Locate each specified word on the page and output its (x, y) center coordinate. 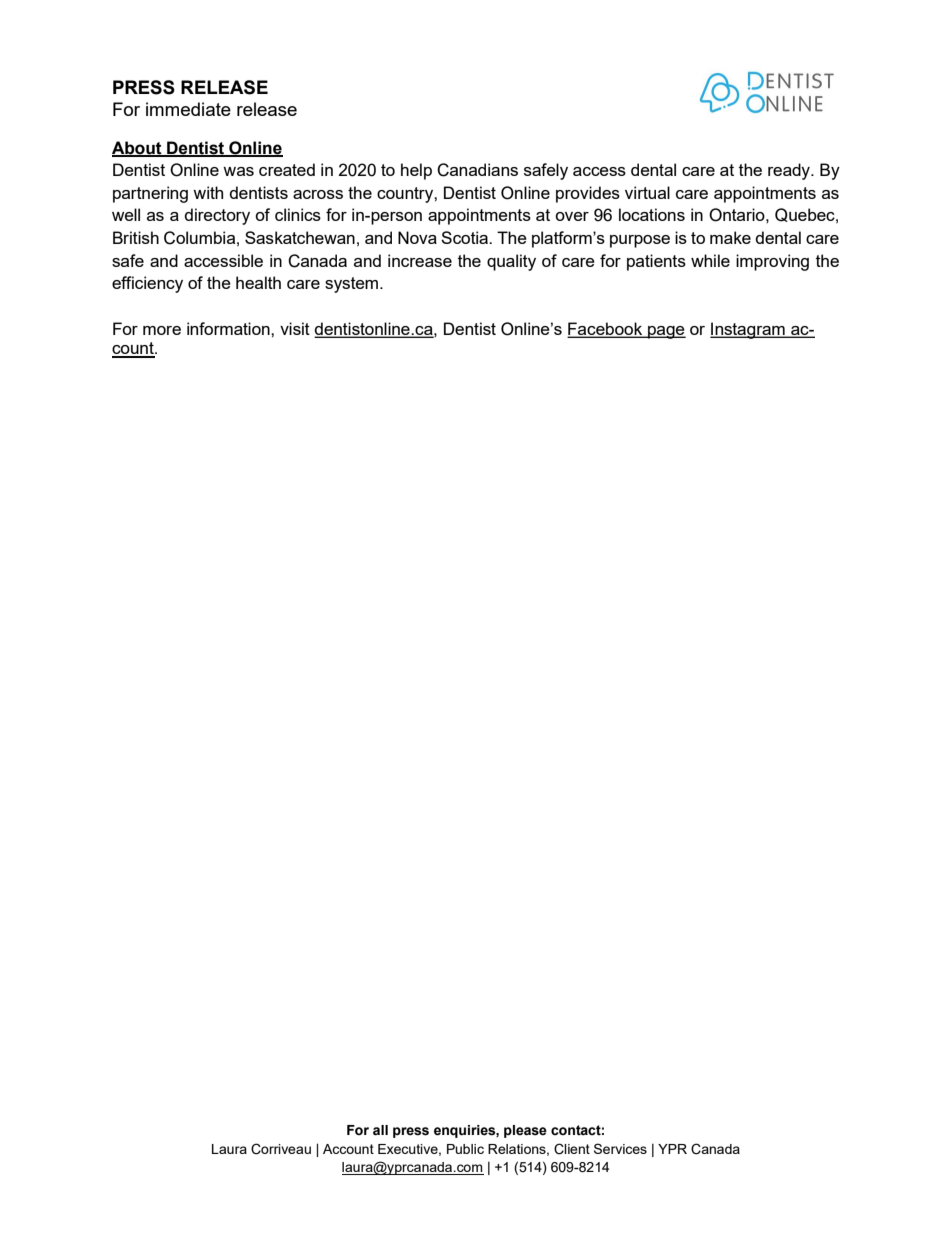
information (229, 328)
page (666, 332)
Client (572, 1149)
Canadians (477, 170)
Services (620, 1148)
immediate (188, 109)
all (380, 1130)
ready (790, 171)
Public (465, 1149)
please (525, 1131)
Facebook (606, 329)
